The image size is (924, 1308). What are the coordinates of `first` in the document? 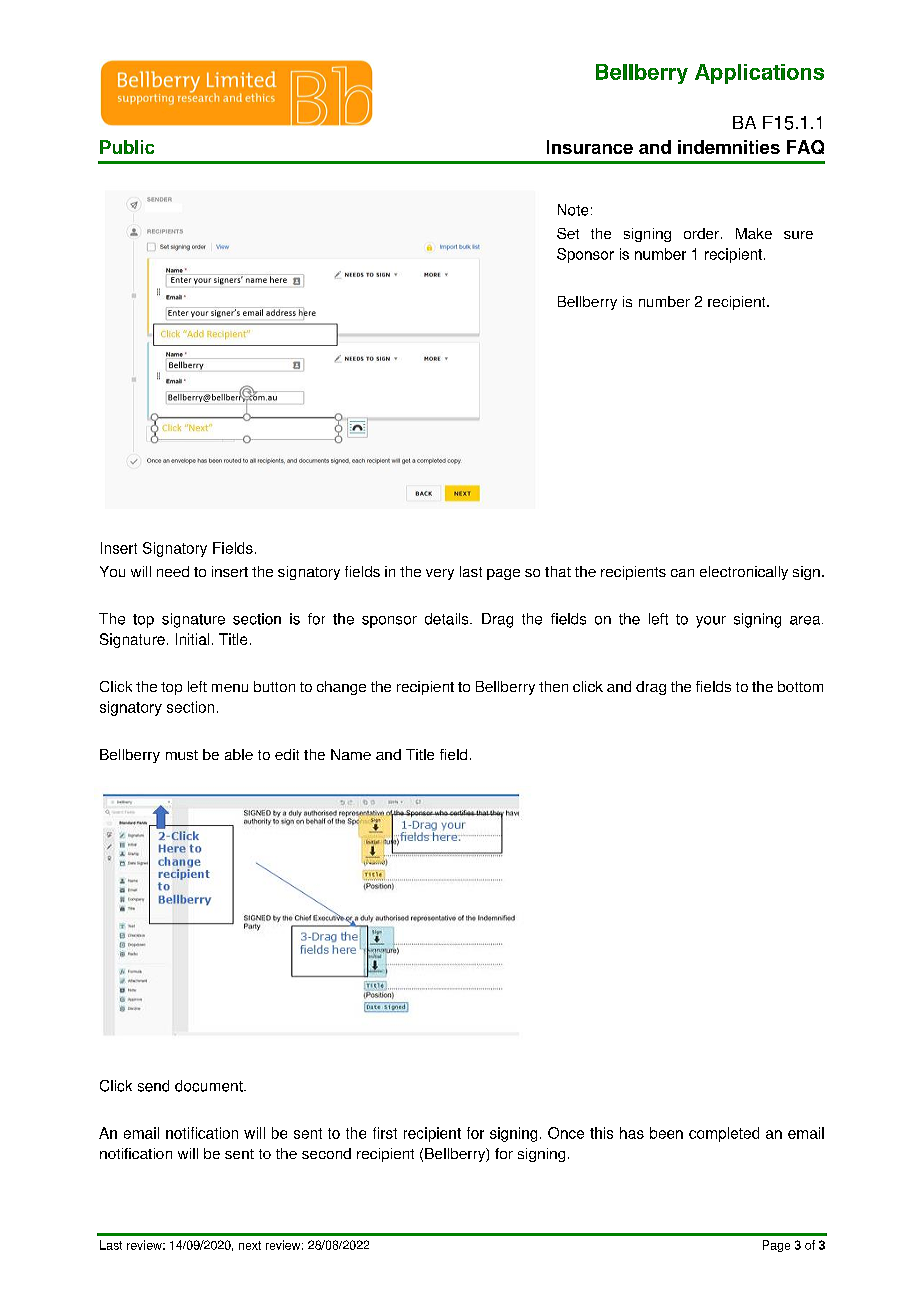 It's located at (385, 1133).
